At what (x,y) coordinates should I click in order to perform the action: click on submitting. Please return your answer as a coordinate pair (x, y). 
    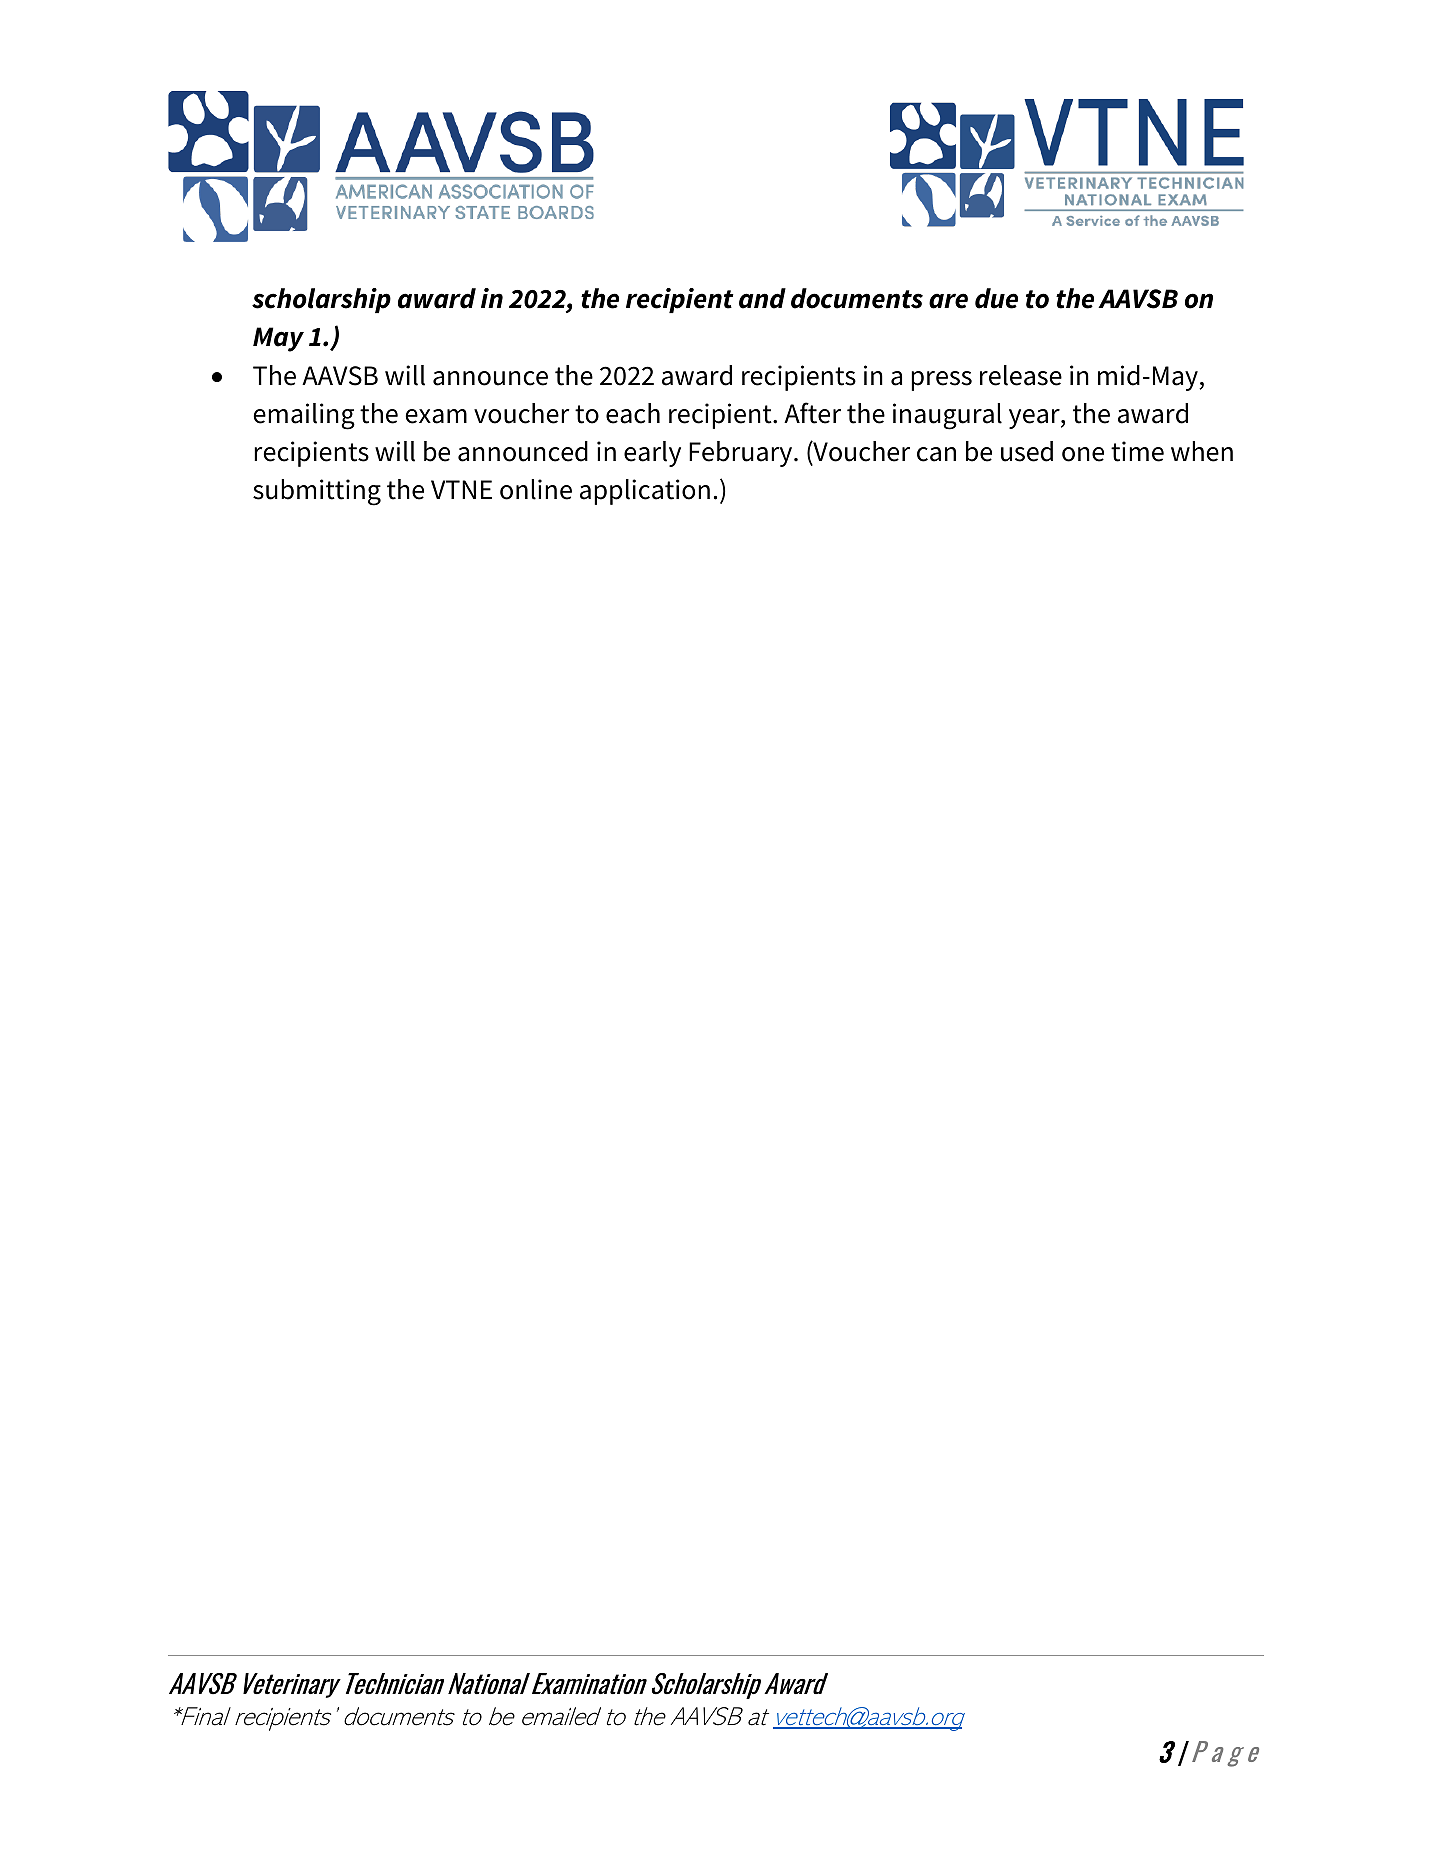
    Looking at the image, I should click on (317, 492).
